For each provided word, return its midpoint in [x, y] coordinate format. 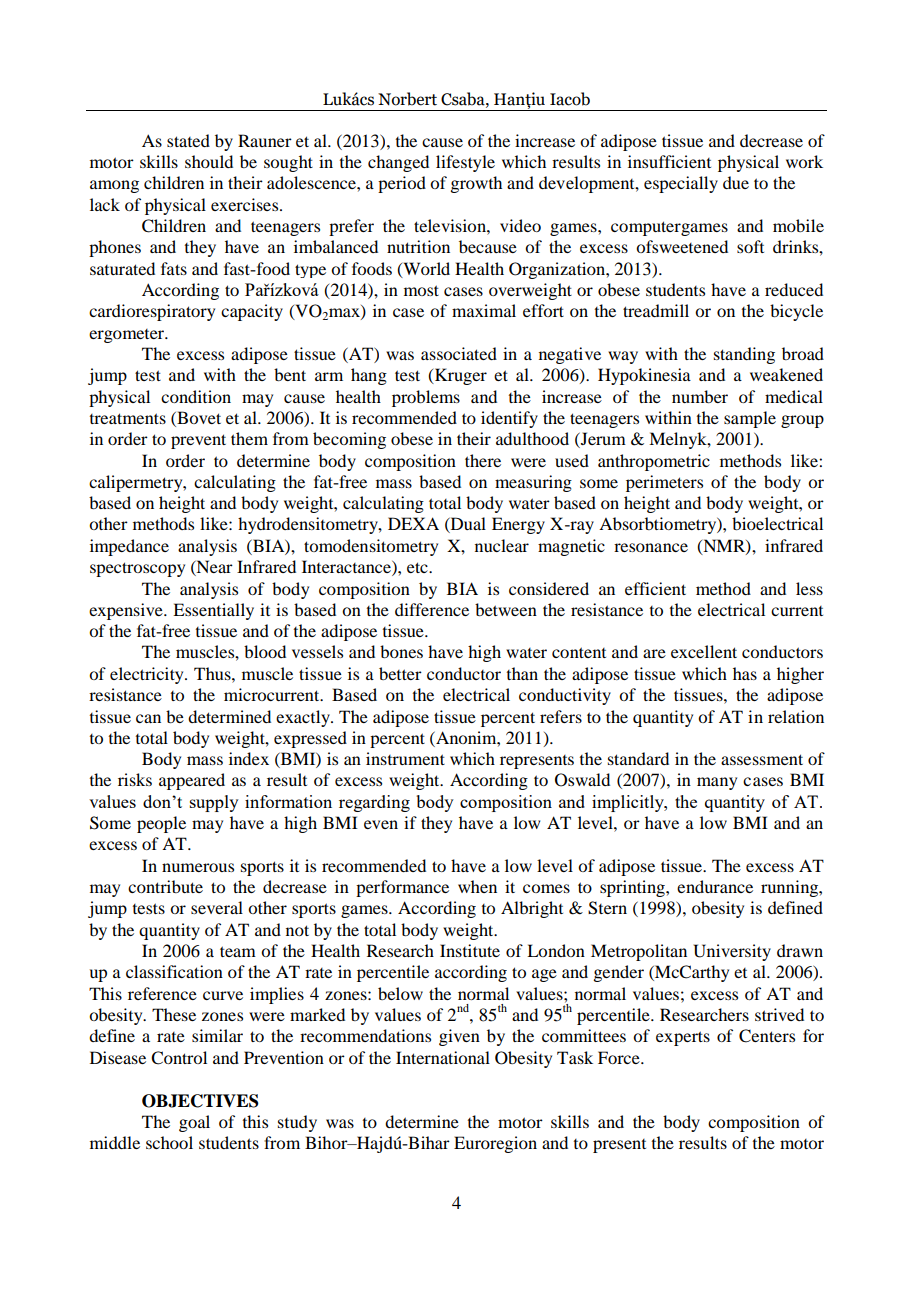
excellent [704, 651]
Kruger [460, 376]
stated [188, 140]
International [443, 1057]
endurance [715, 886]
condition [196, 396]
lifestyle [465, 163]
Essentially [213, 611]
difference [432, 609]
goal [194, 1123]
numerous [198, 867]
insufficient [669, 161]
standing [744, 355]
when [477, 886]
